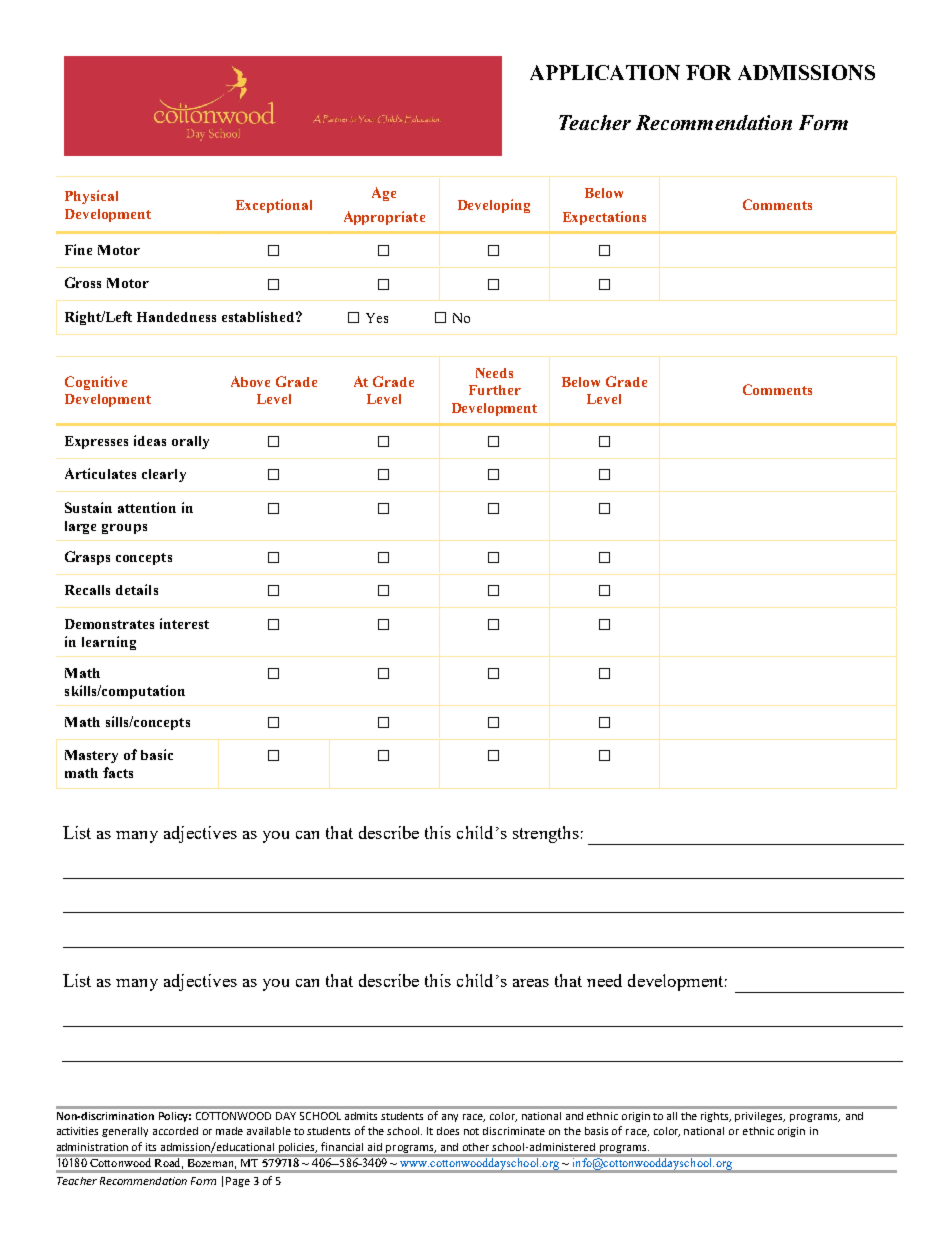  What do you see at coordinates (175, 1131) in the page?
I see `accorded` at bounding box center [175, 1131].
